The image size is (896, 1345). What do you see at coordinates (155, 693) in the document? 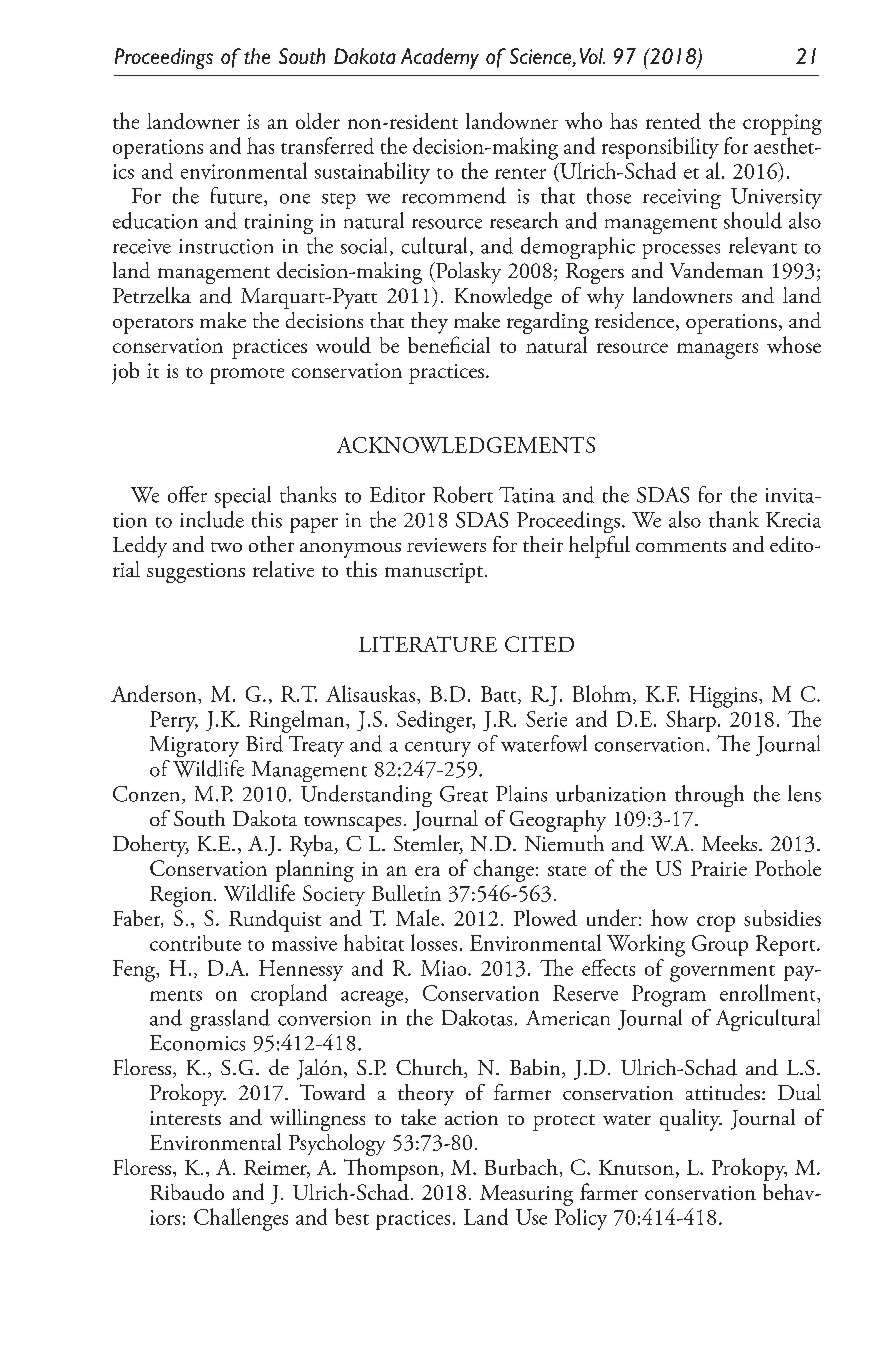
I see `Anderson` at bounding box center [155, 693].
